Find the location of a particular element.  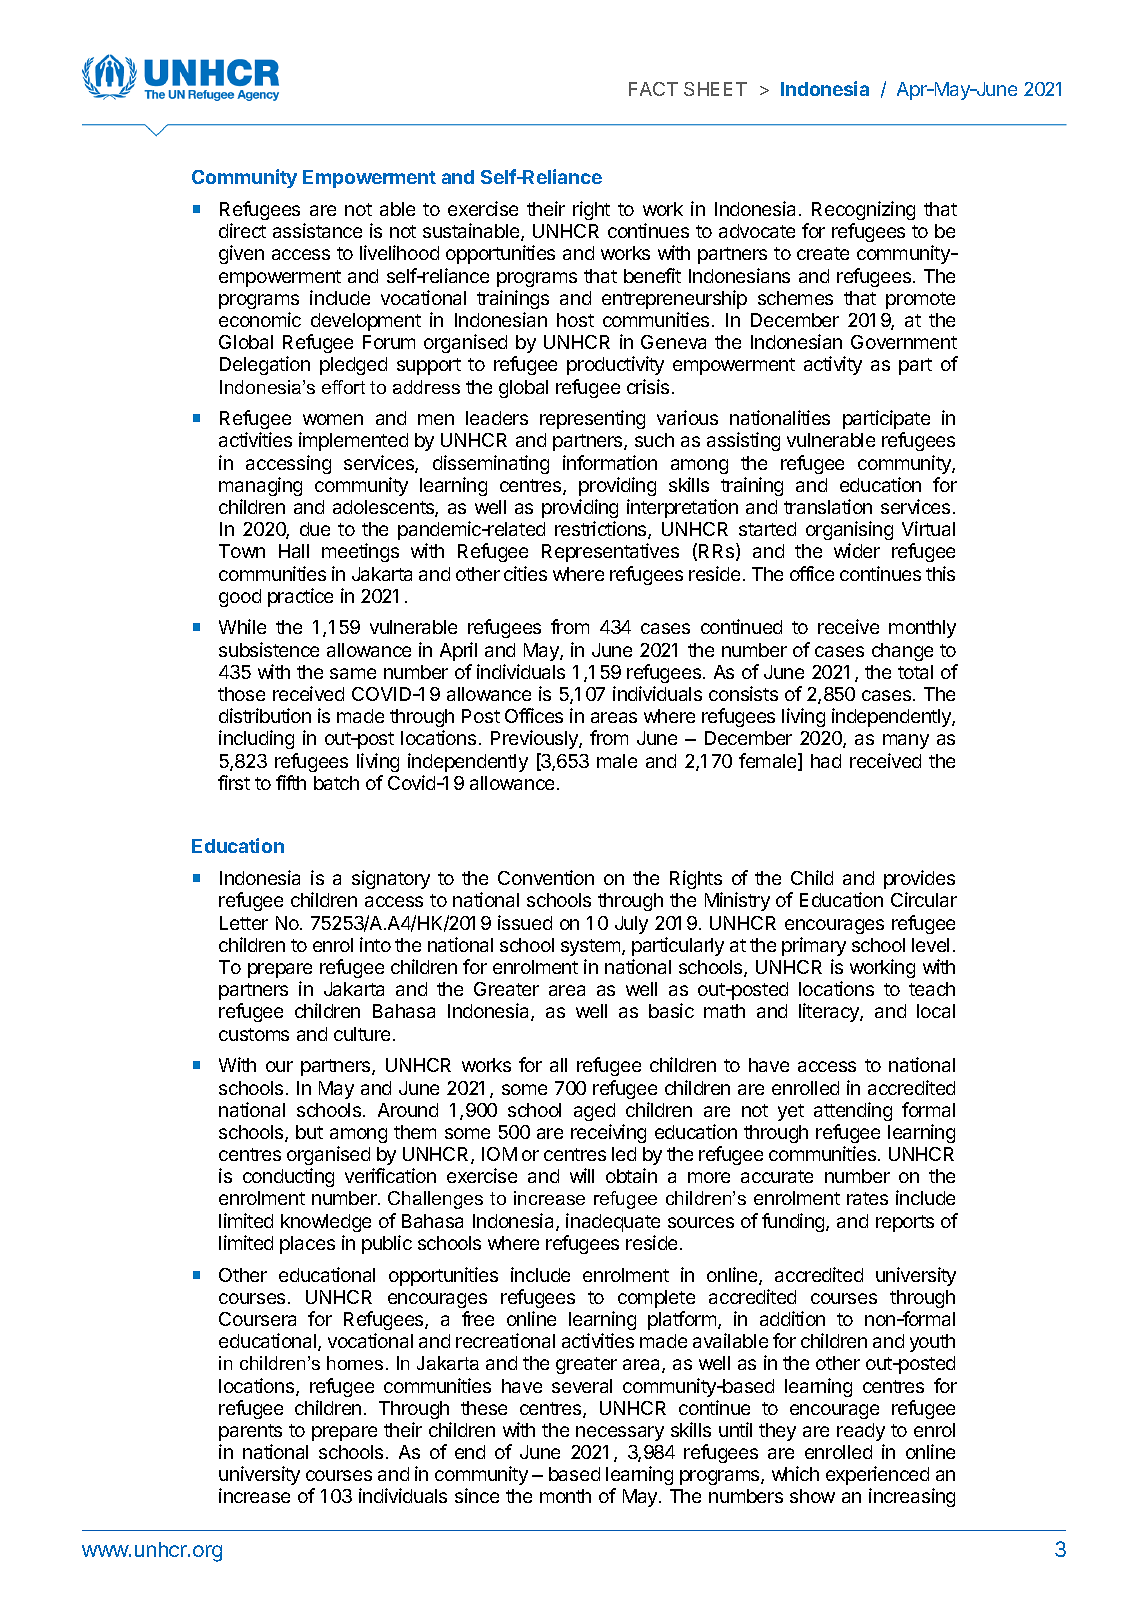

necessary is located at coordinates (620, 1433).
